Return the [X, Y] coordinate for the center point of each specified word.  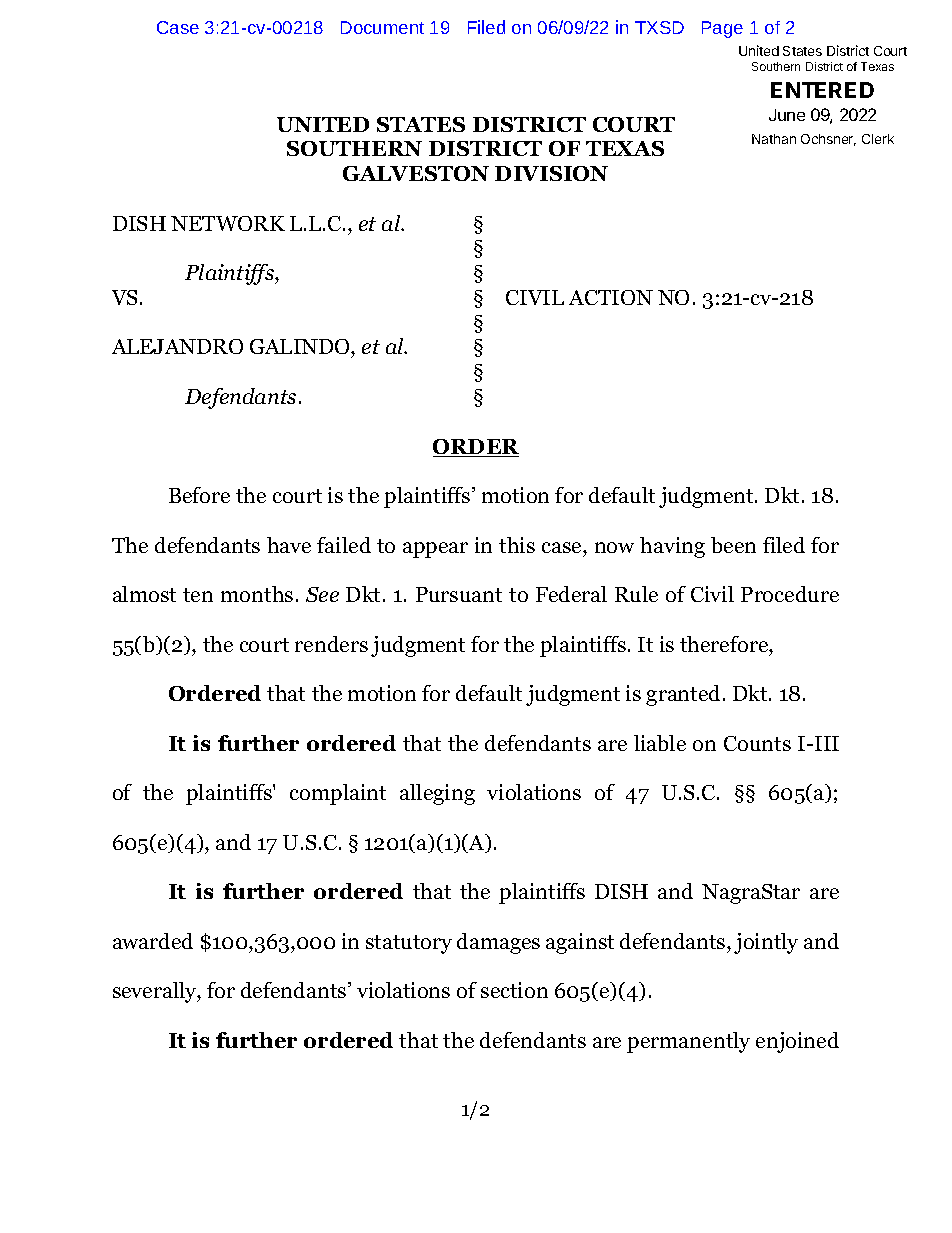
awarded [153, 941]
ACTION [611, 297]
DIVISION [551, 173]
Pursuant [459, 594]
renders [331, 644]
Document [382, 27]
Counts [757, 743]
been [733, 545]
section [514, 990]
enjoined [797, 1042]
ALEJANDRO [177, 346]
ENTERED [822, 90]
